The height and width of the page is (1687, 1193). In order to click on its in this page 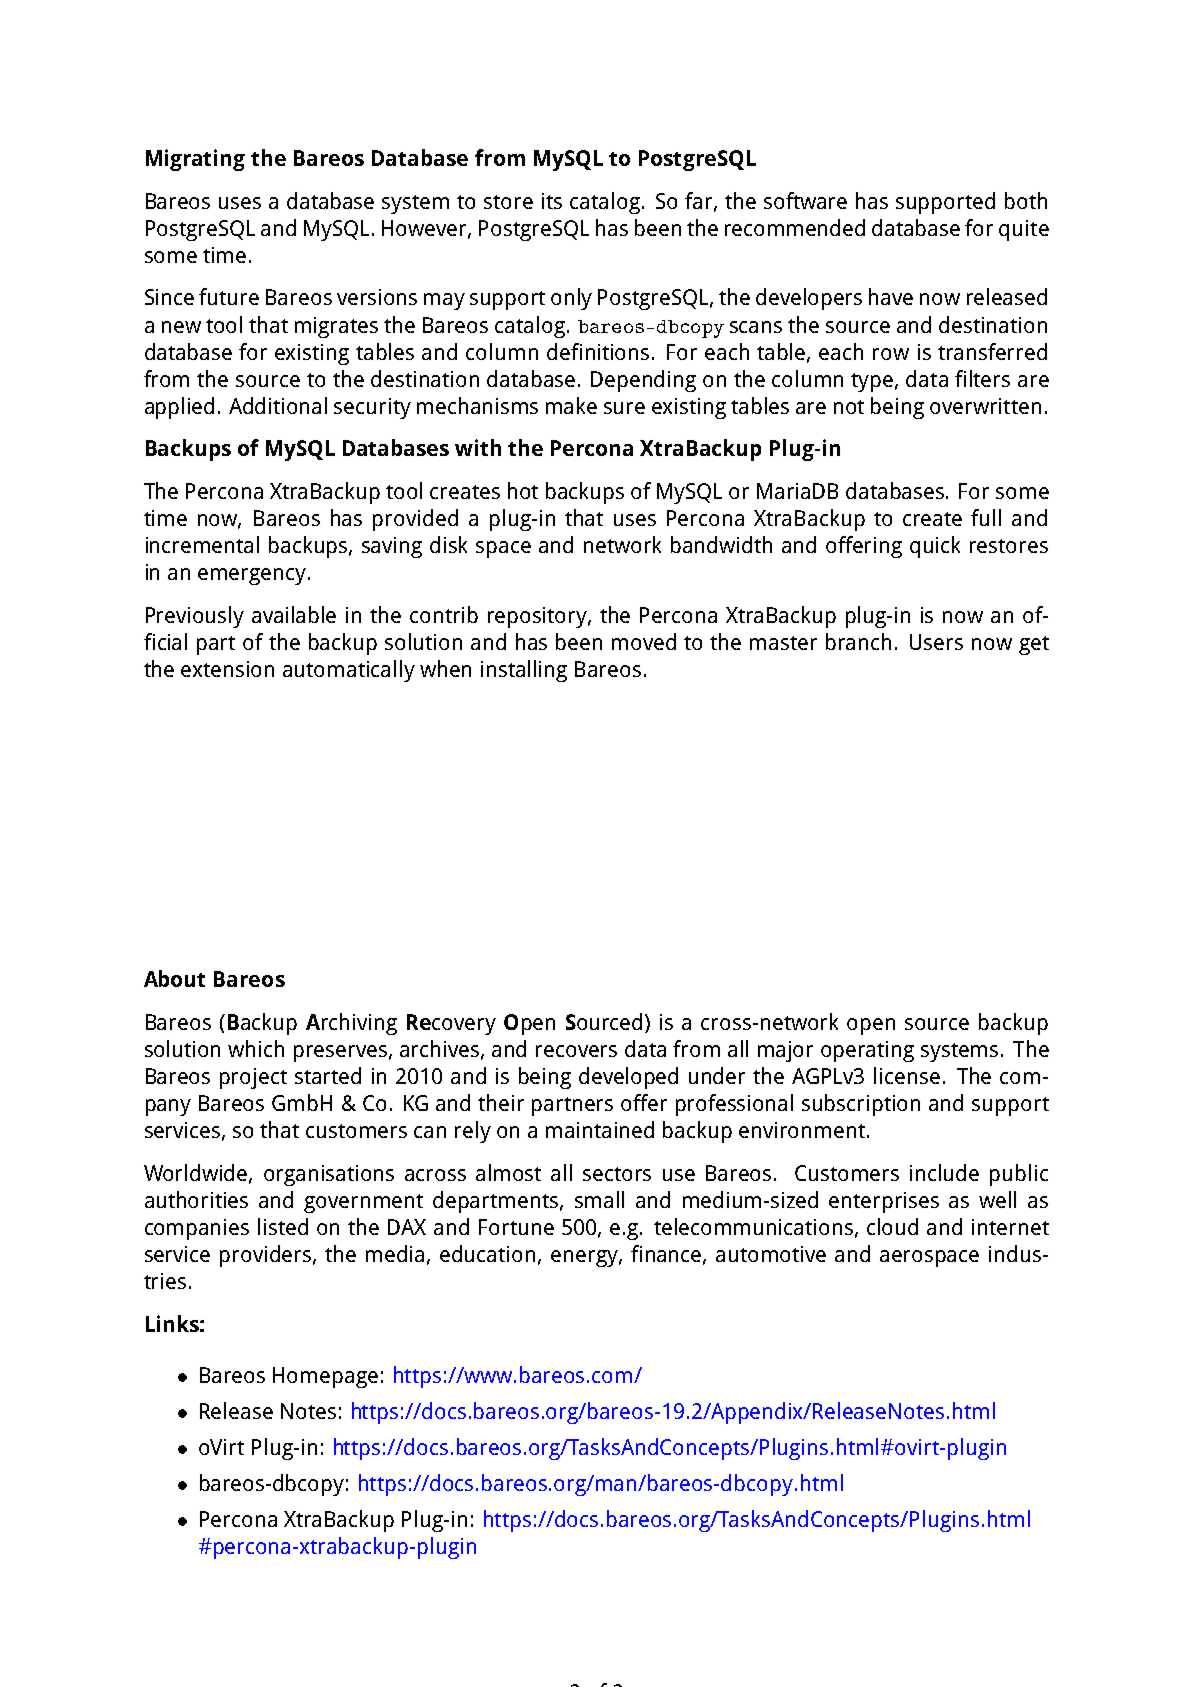, I will do `click(552, 201)`.
